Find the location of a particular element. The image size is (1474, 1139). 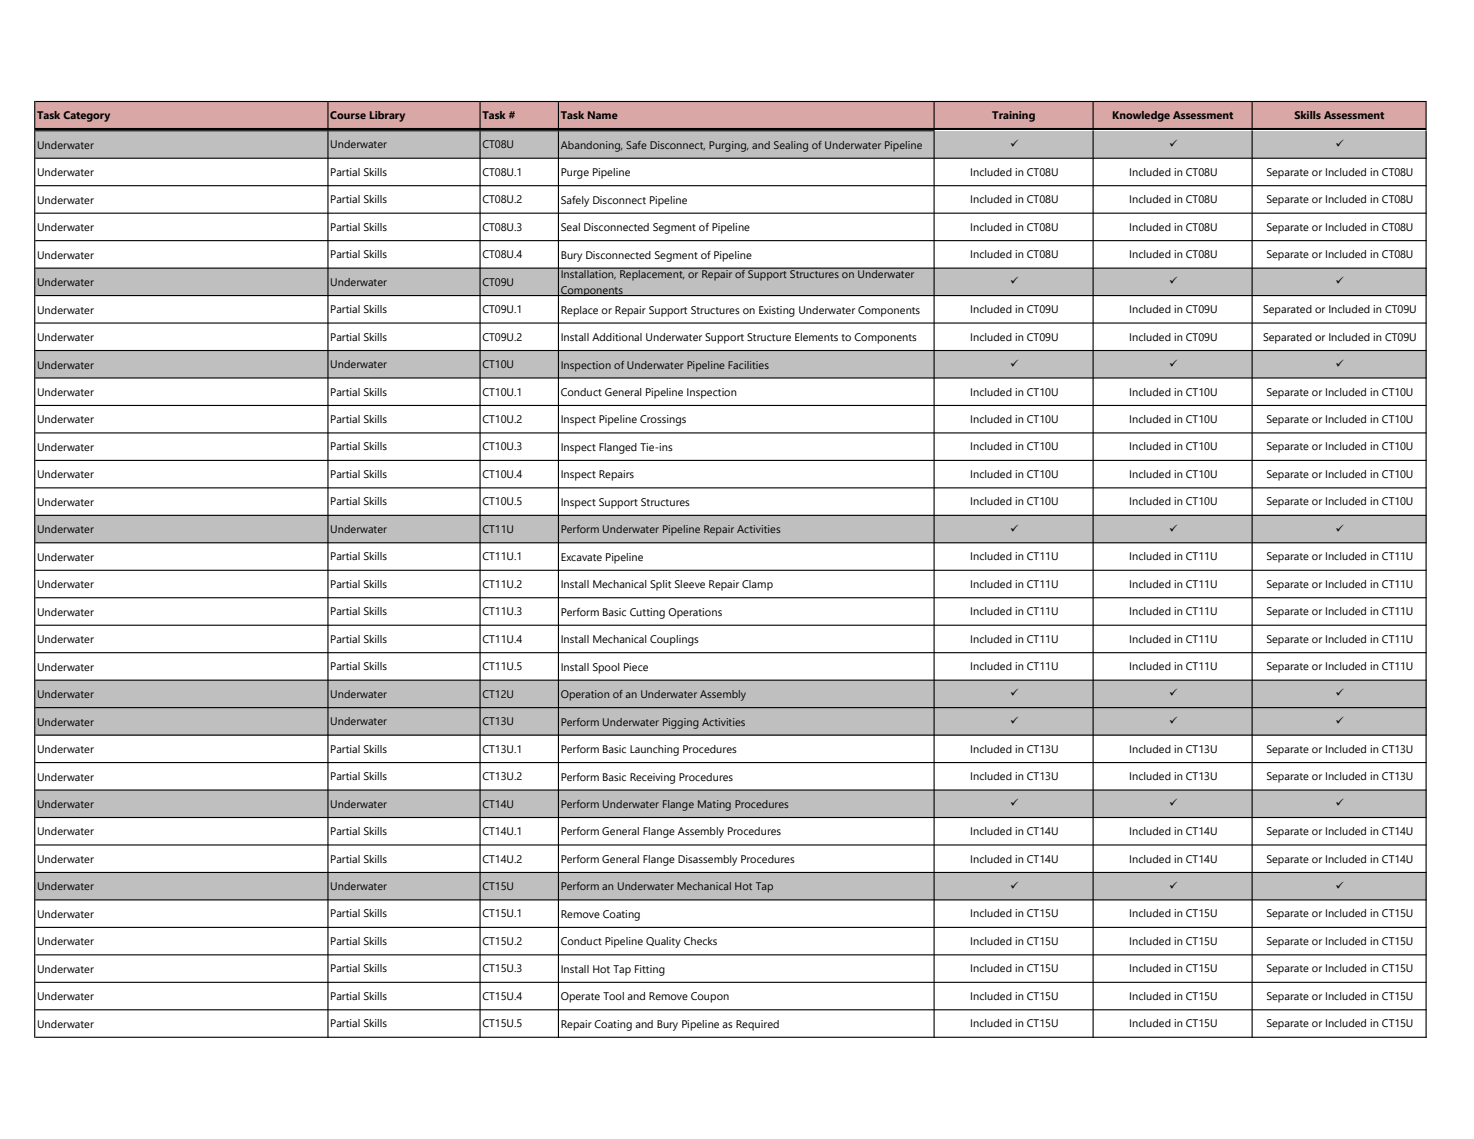

Tool is located at coordinates (613, 996).
